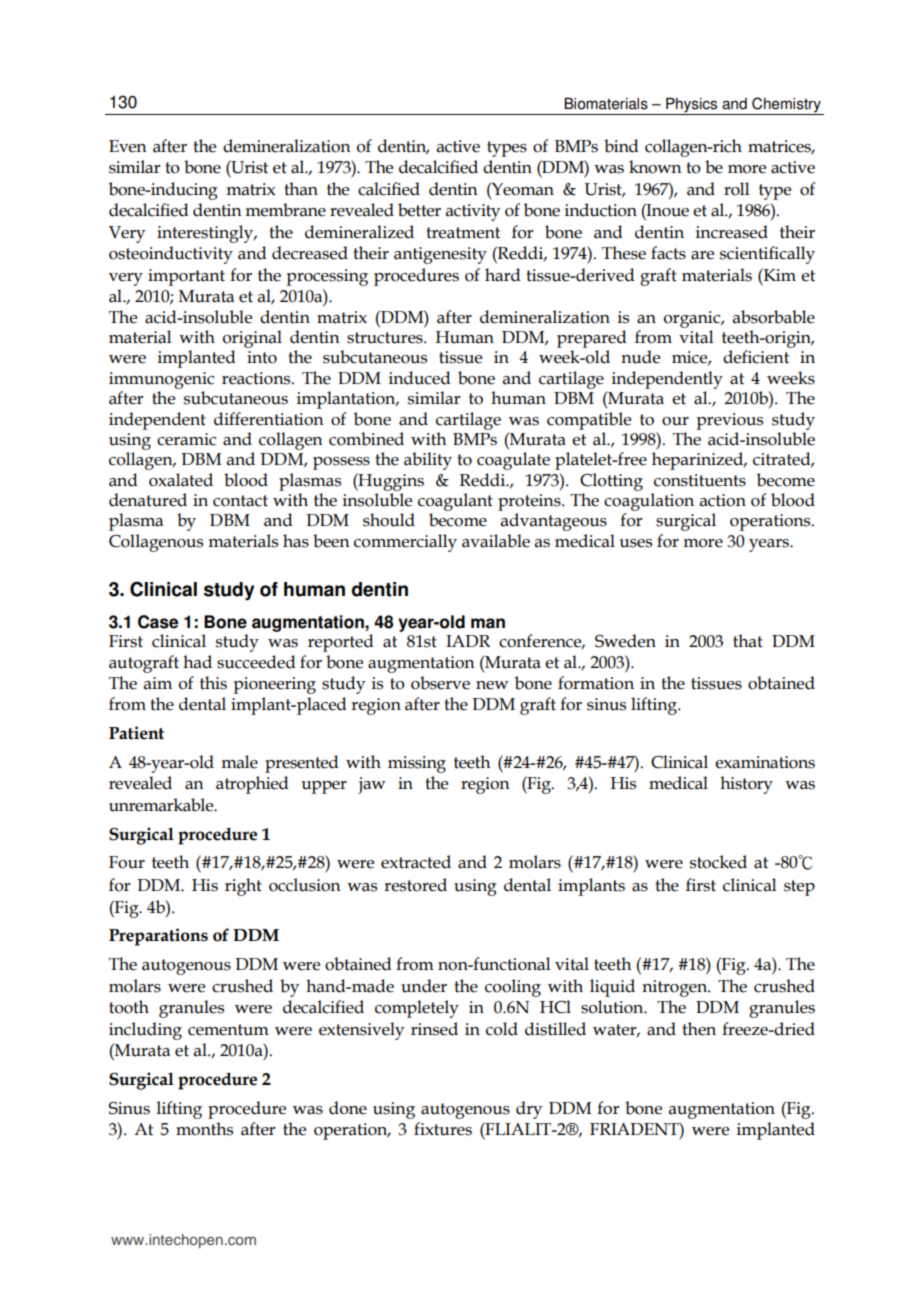  What do you see at coordinates (756, 357) in the screenshot?
I see `deficient` at bounding box center [756, 357].
